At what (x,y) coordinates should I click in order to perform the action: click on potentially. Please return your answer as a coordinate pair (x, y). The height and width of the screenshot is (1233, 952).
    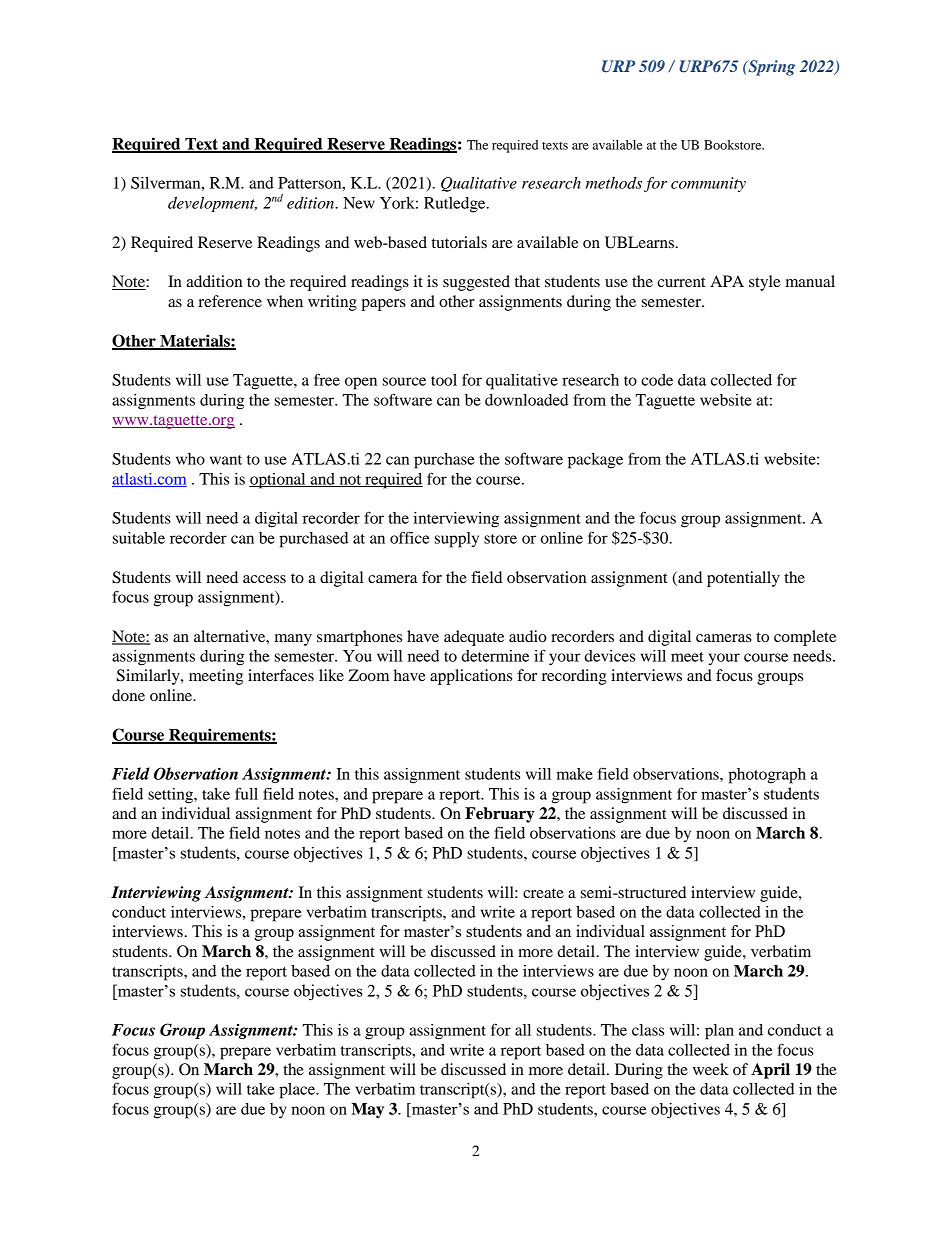
    Looking at the image, I should click on (743, 579).
